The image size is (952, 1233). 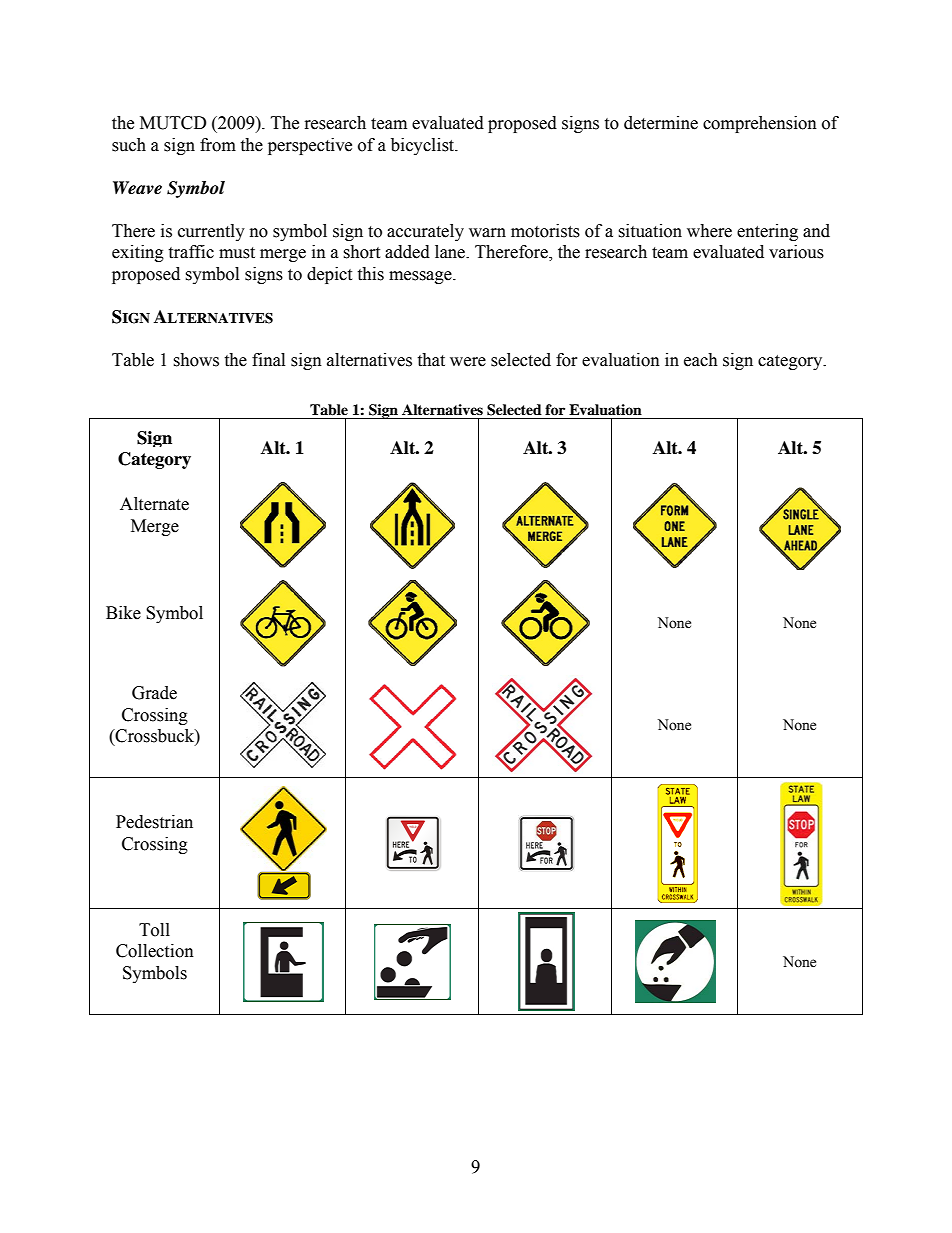 I want to click on Pedestrian, so click(x=154, y=822).
